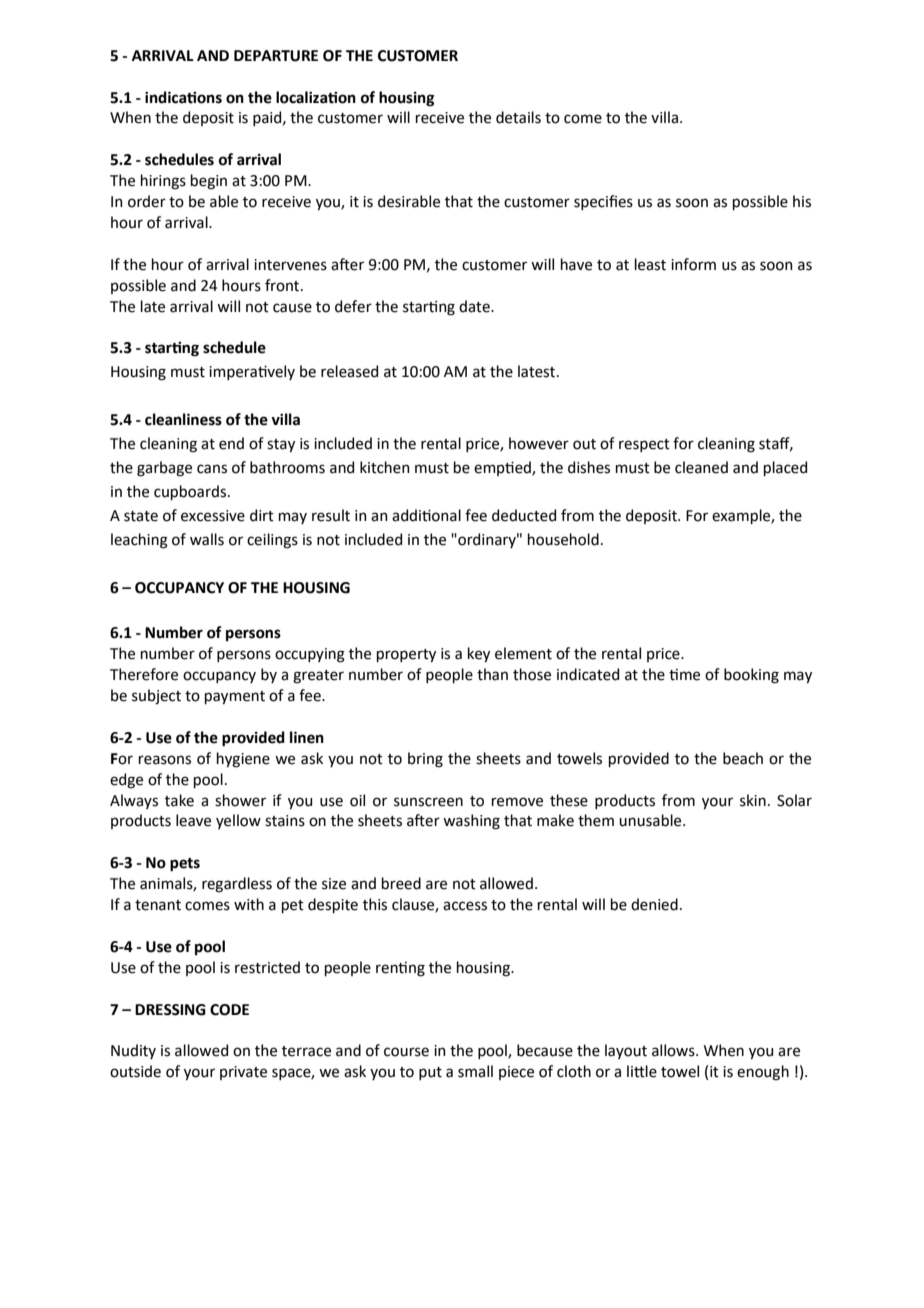 The image size is (924, 1308). I want to click on payment, so click(235, 697).
